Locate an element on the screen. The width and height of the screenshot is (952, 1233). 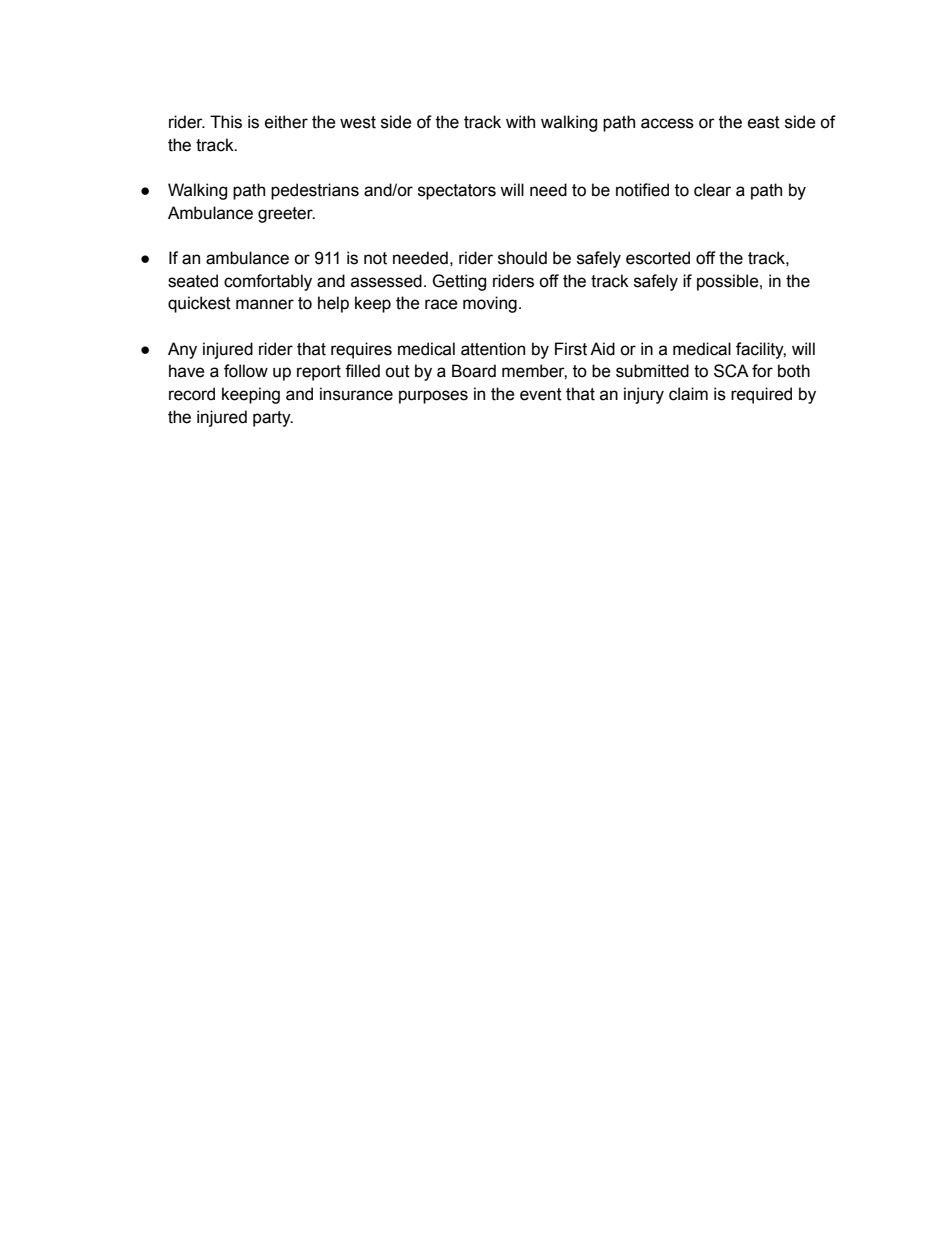
clear is located at coordinates (712, 190).
